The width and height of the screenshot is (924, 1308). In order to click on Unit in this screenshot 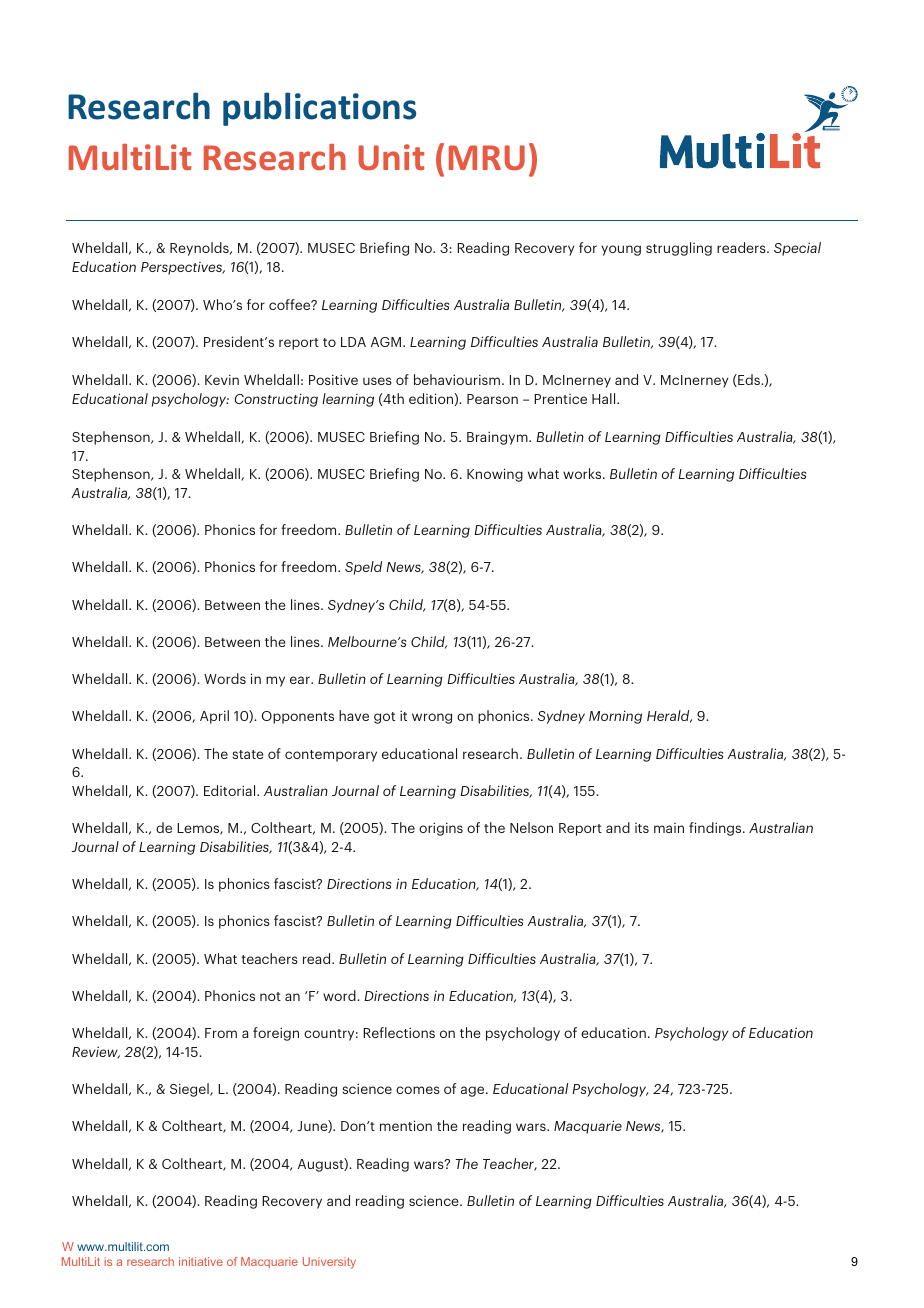, I will do `click(391, 157)`.
